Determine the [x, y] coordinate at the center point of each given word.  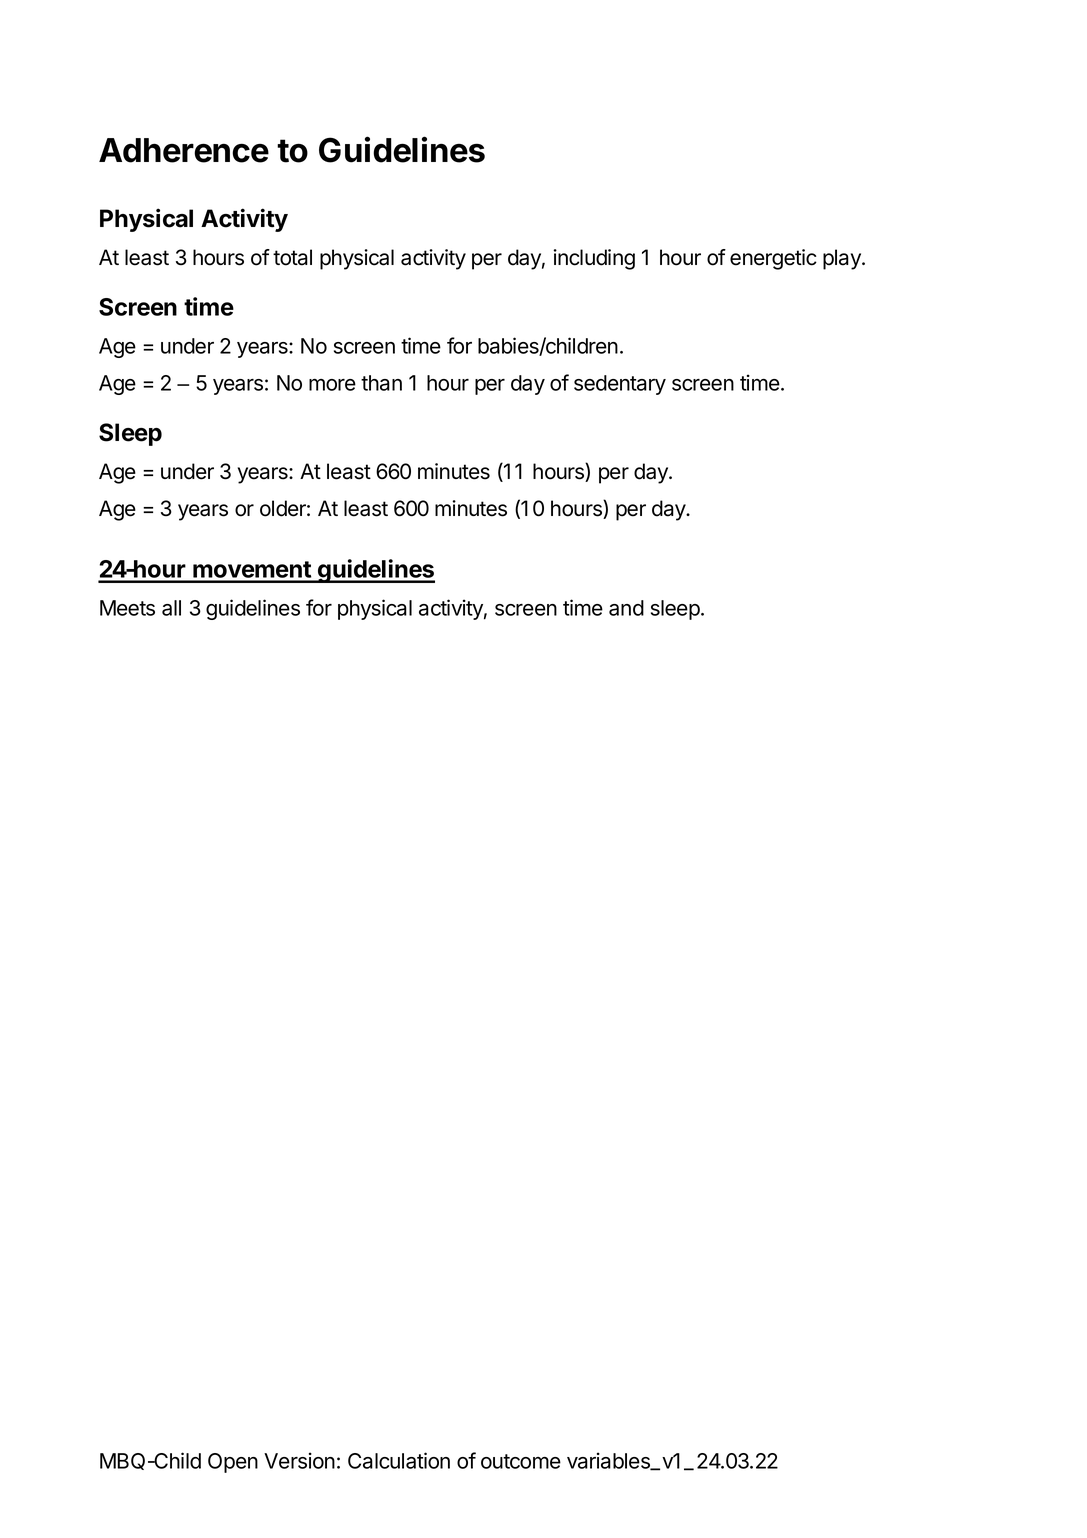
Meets [127, 608]
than [381, 383]
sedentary [620, 385]
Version [299, 1460]
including [594, 259]
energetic [773, 259]
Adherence [184, 150]
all [171, 608]
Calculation [399, 1460]
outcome [521, 1461]
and [626, 608]
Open [233, 1463]
